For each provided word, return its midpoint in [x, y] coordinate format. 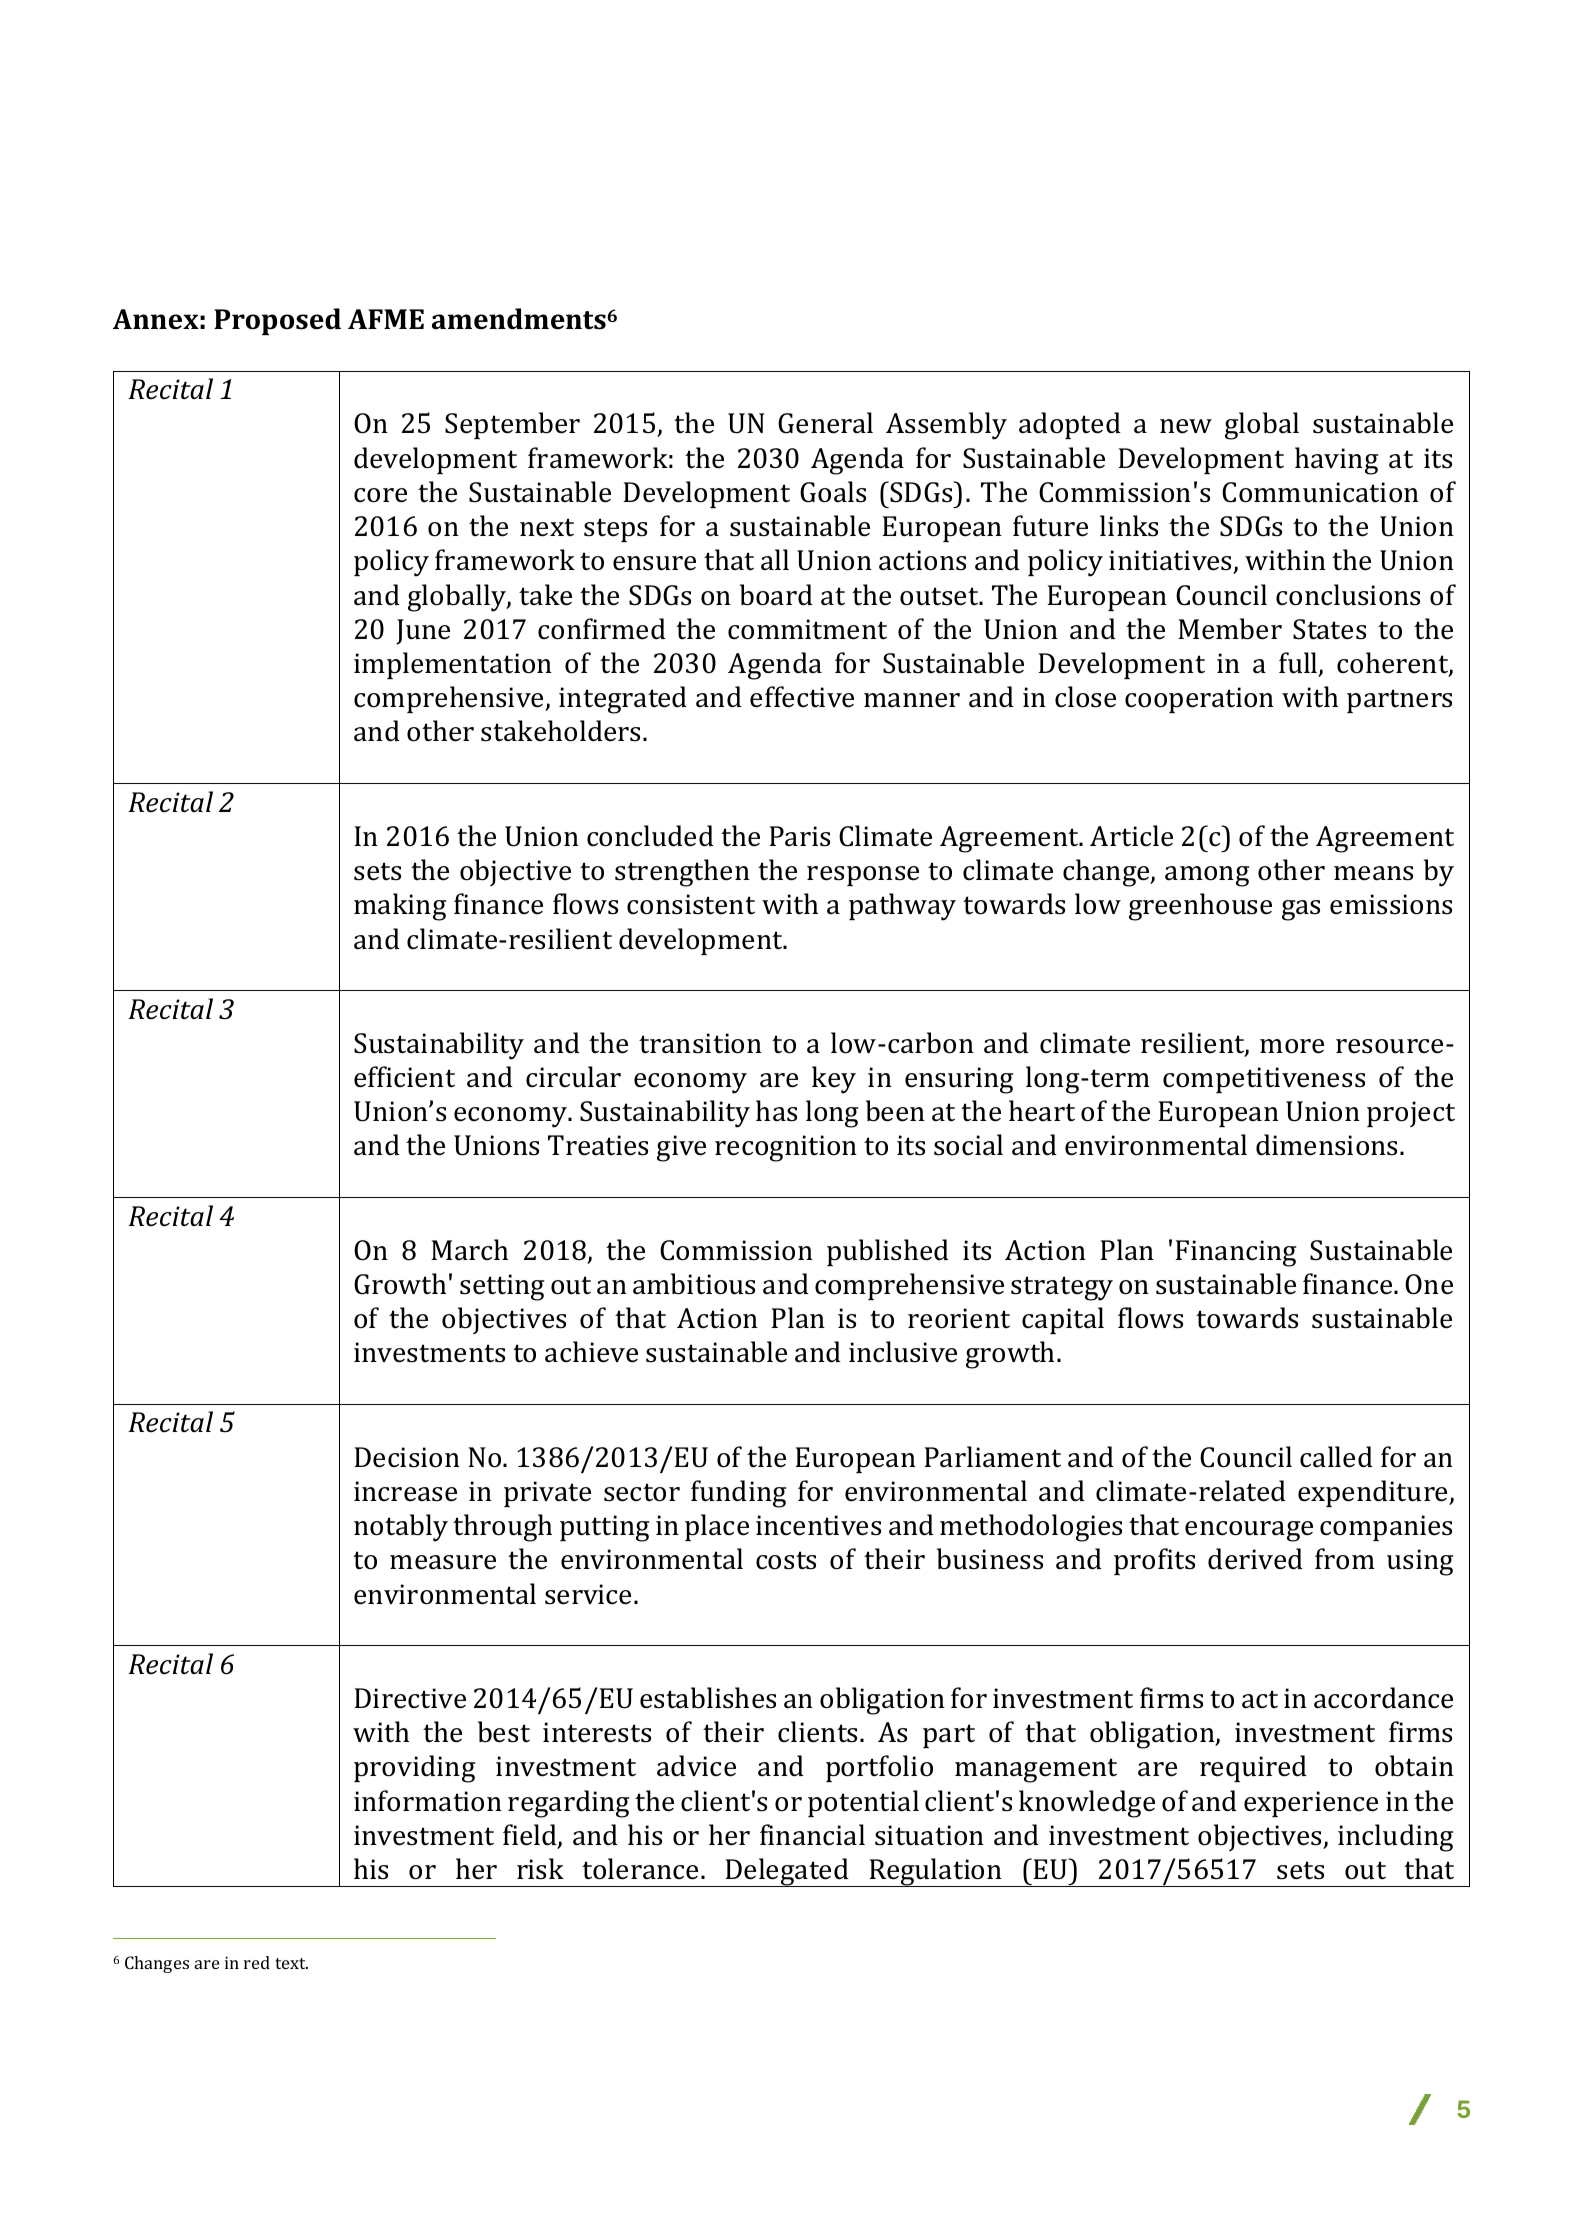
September [512, 425]
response [863, 876]
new [1186, 426]
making [400, 907]
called [1336, 1457]
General [825, 423]
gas [1301, 910]
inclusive [903, 1352]
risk [540, 1869]
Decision [407, 1457]
